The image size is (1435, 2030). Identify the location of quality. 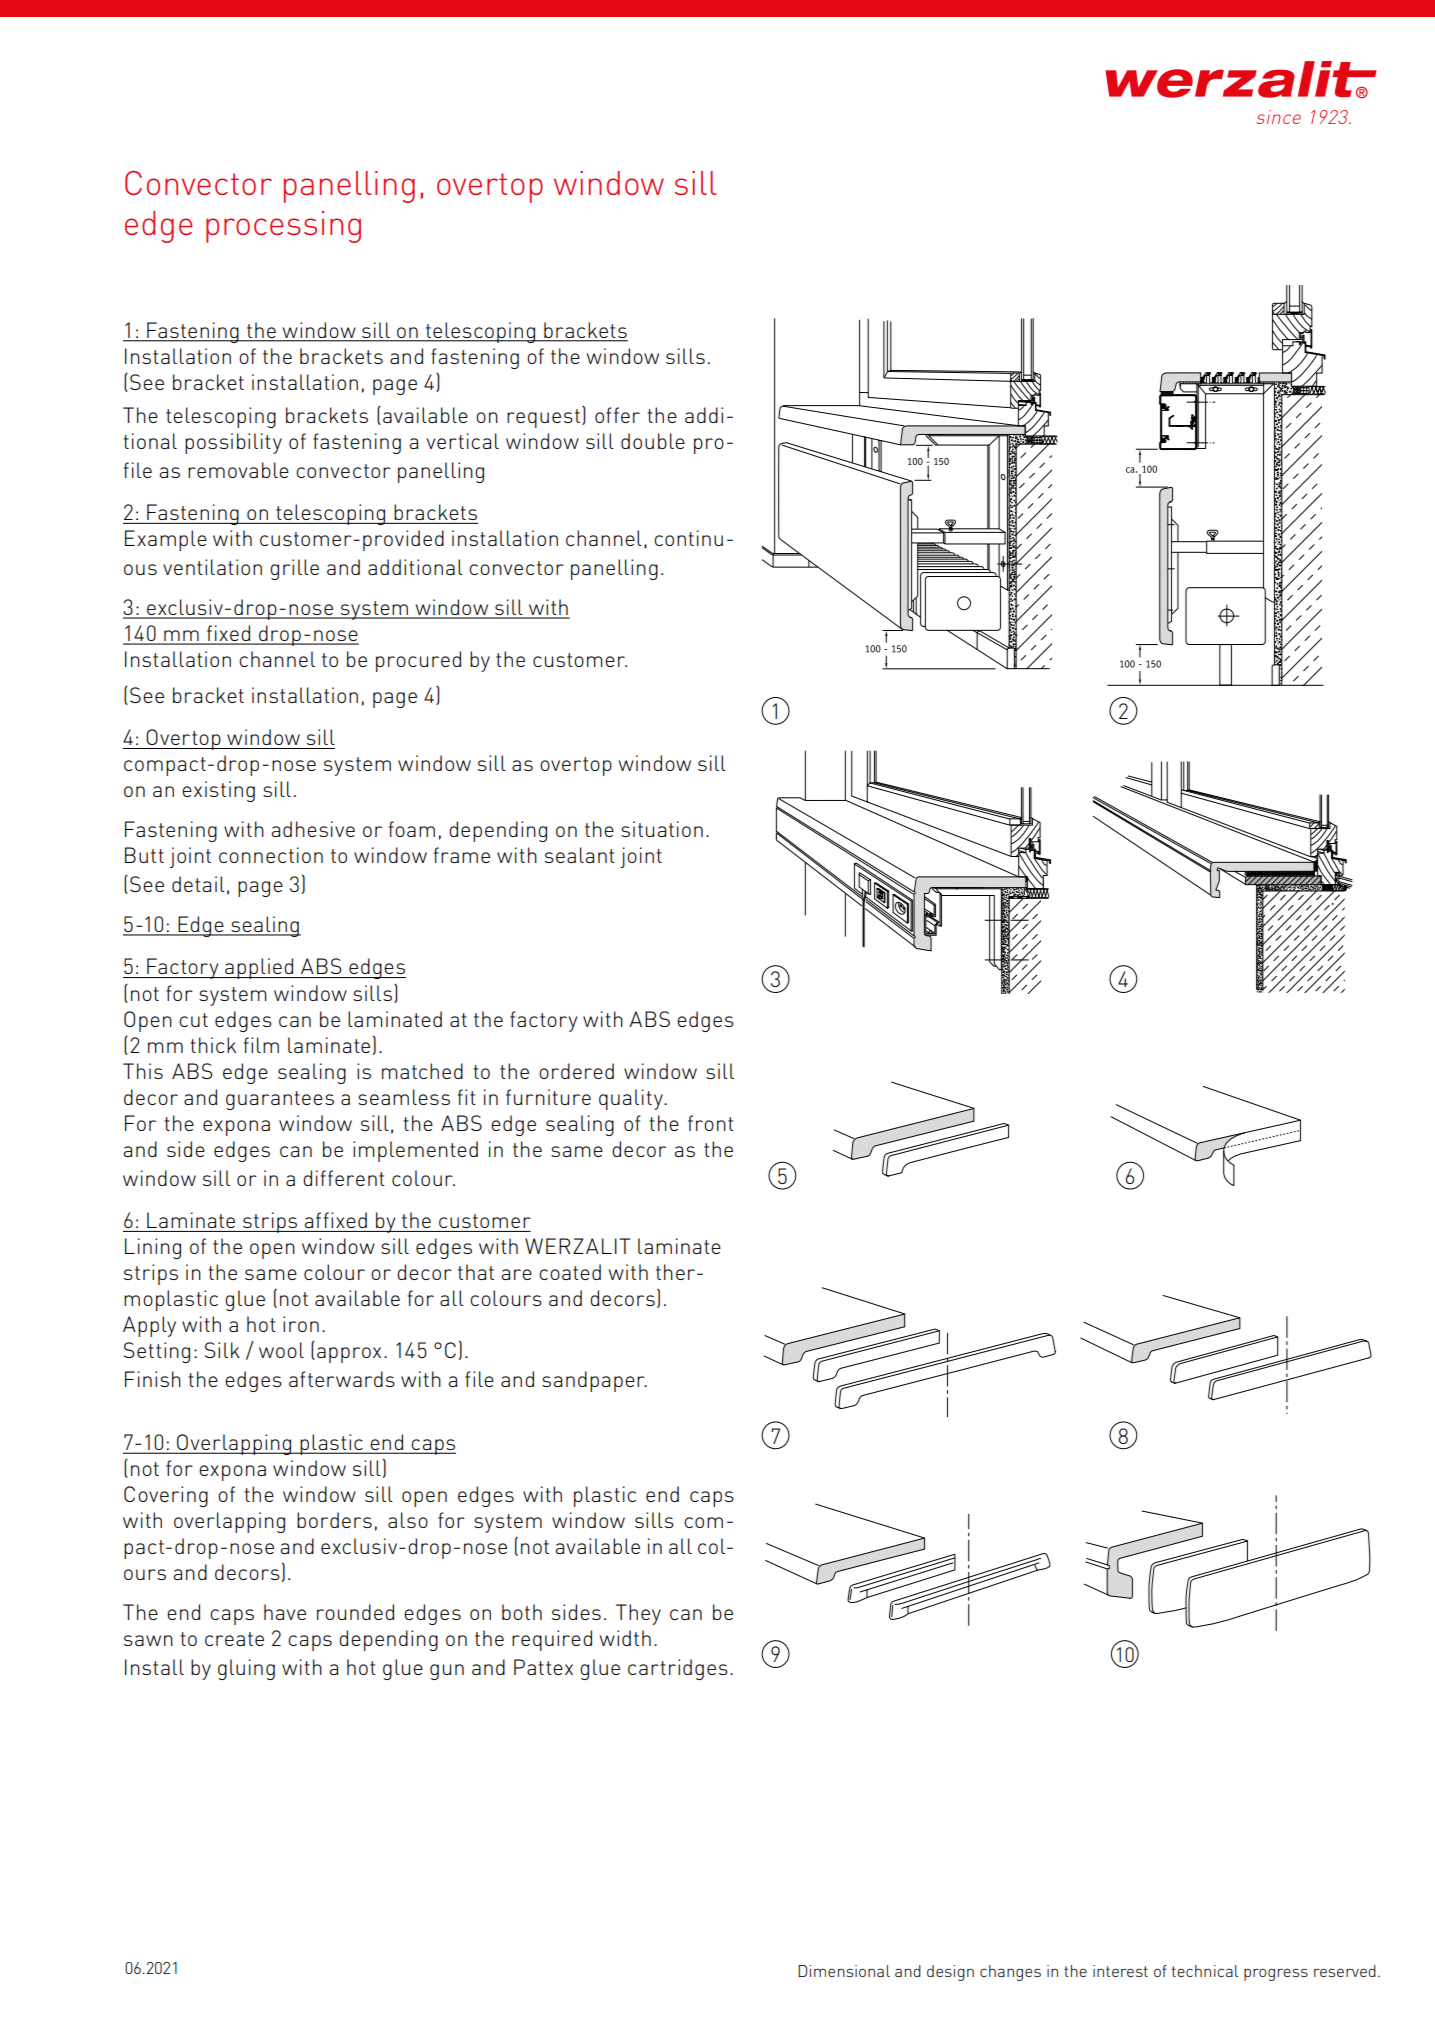
(632, 1099).
